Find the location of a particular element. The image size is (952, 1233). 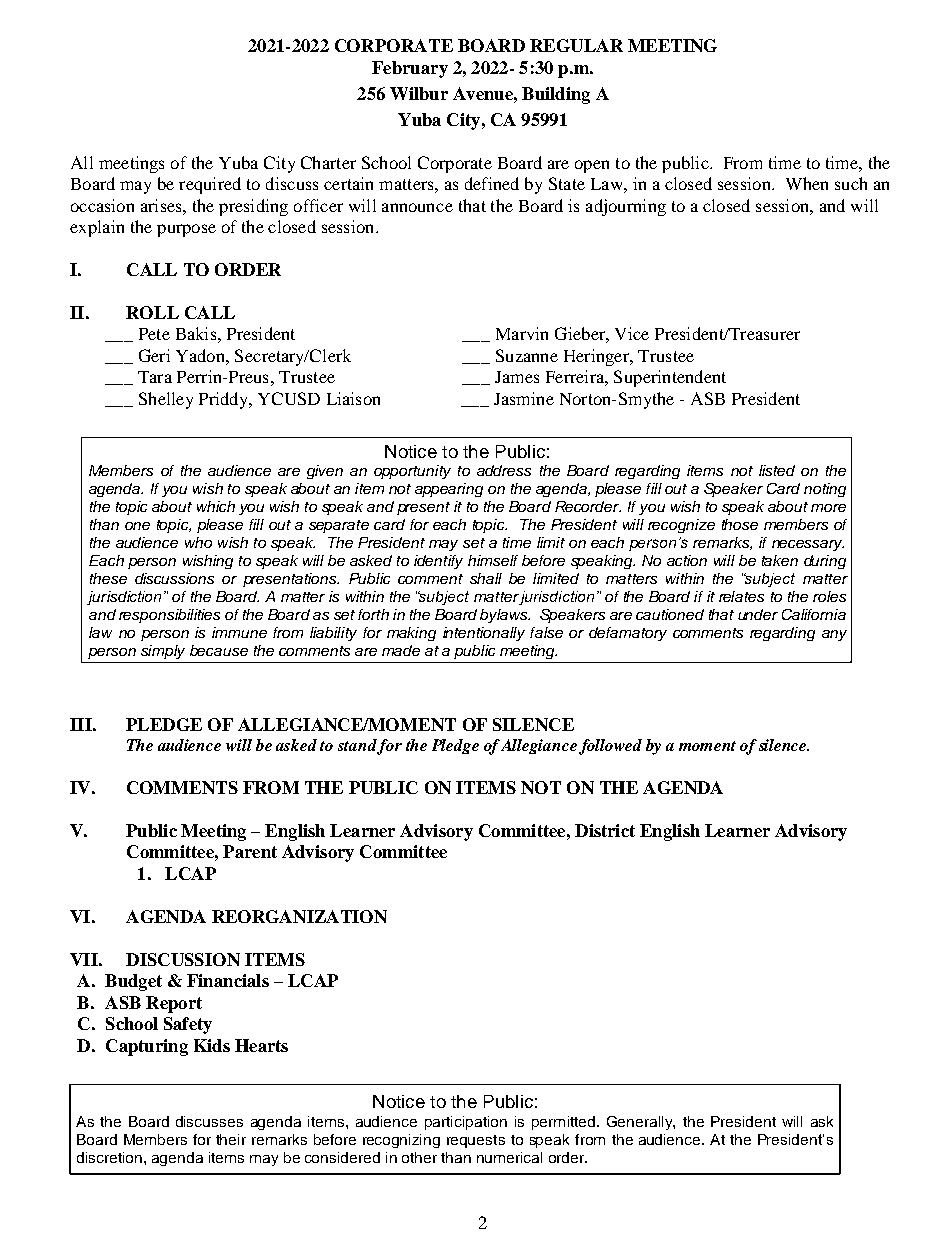

Parent is located at coordinates (250, 851).
